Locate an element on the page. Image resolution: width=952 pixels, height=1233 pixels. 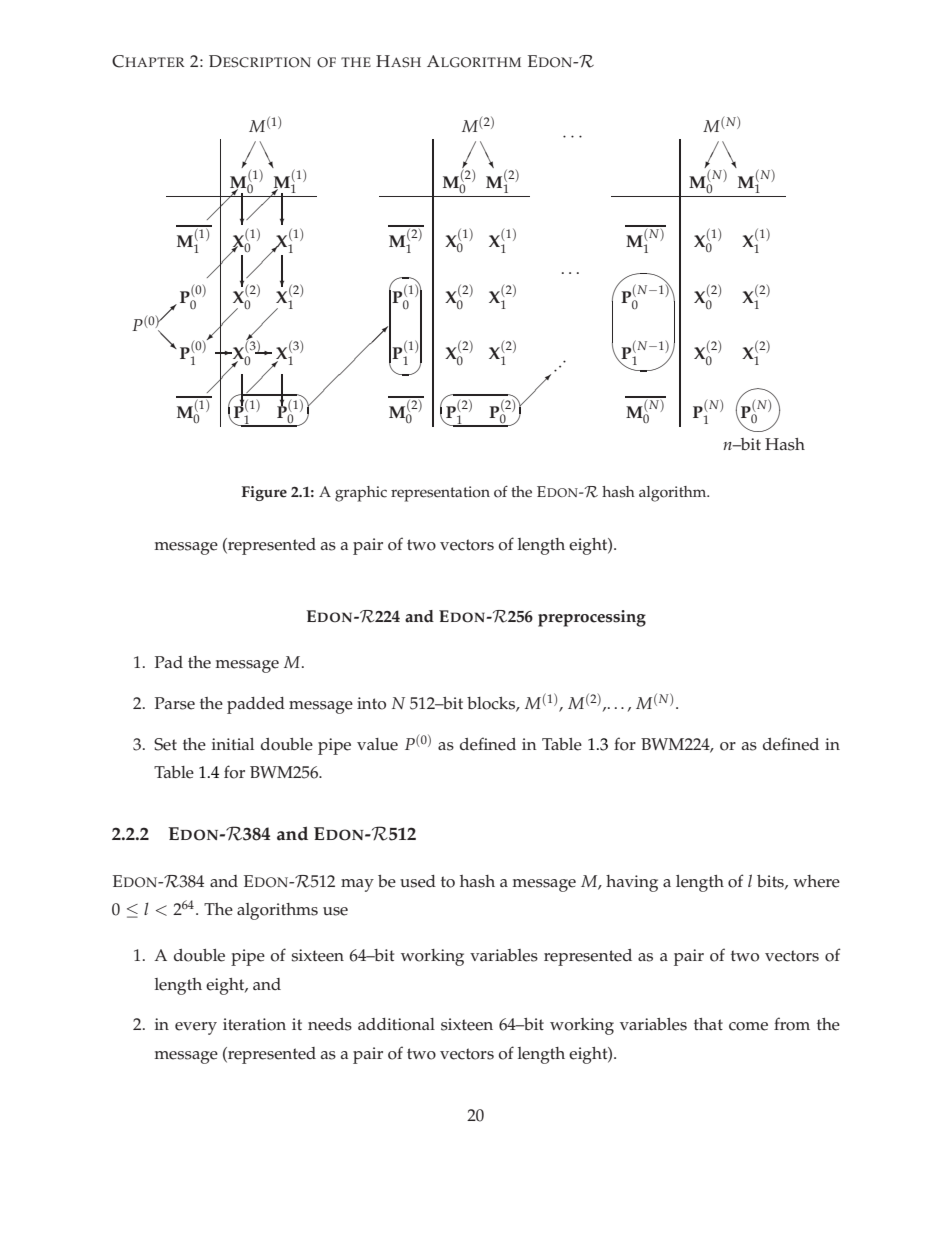
preprocessing is located at coordinates (592, 618).
